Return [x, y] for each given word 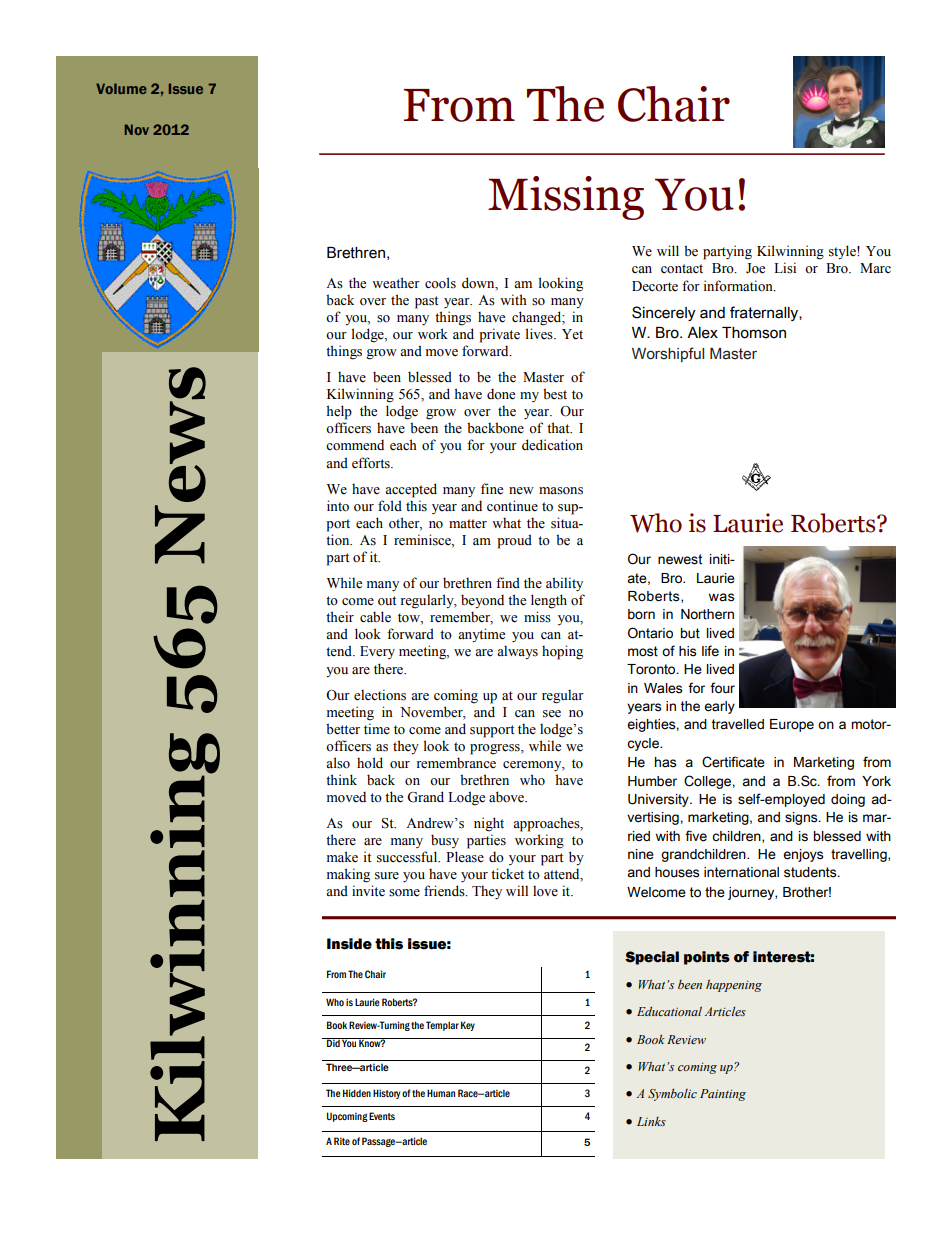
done [501, 394]
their [340, 617]
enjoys [803, 855]
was [721, 597]
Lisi [785, 268]
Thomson [754, 333]
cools [440, 283]
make [342, 857]
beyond [482, 601]
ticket [507, 874]
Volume [121, 88]
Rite [342, 1141]
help [339, 412]
